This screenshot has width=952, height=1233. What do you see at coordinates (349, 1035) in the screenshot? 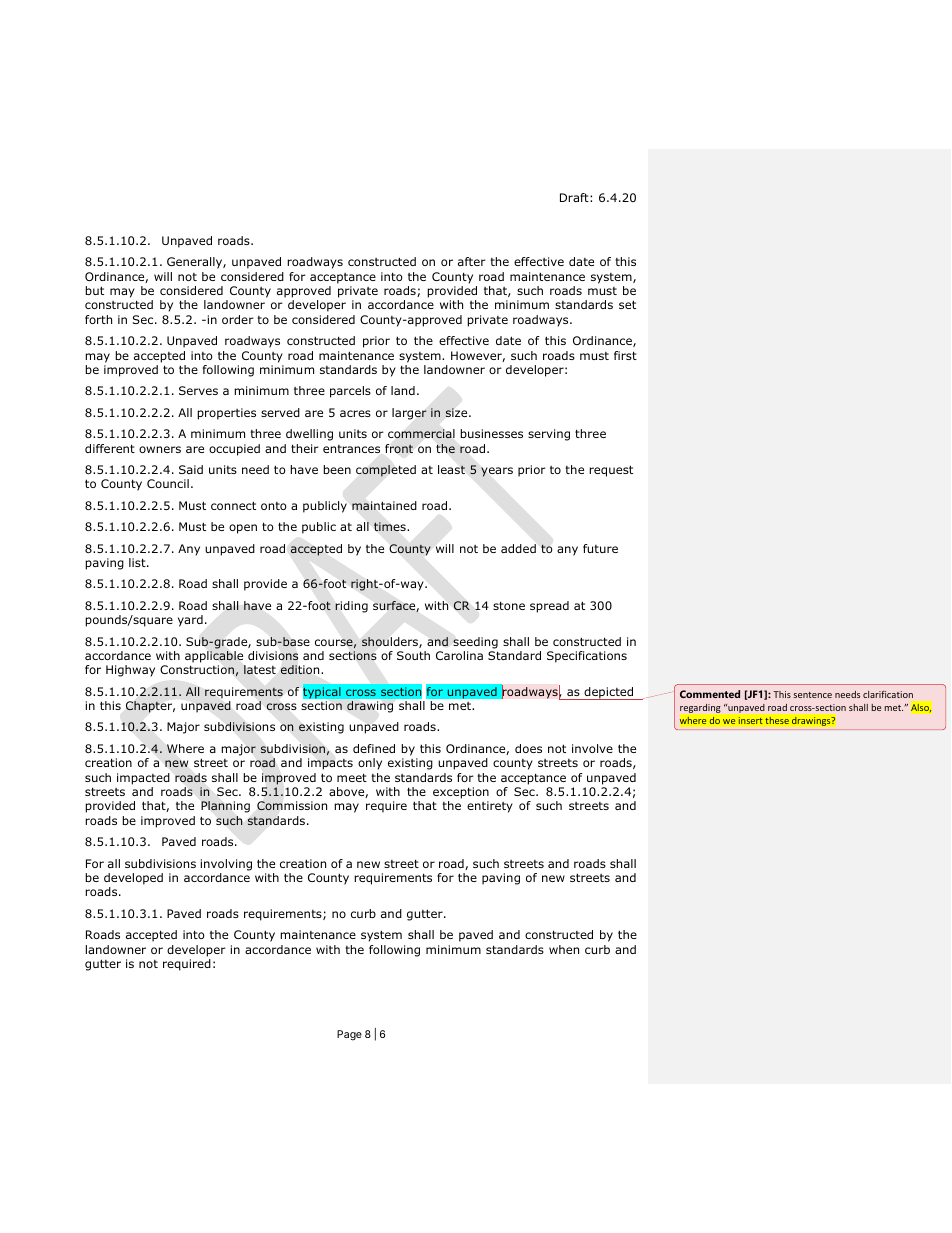
I see `Page` at bounding box center [349, 1035].
